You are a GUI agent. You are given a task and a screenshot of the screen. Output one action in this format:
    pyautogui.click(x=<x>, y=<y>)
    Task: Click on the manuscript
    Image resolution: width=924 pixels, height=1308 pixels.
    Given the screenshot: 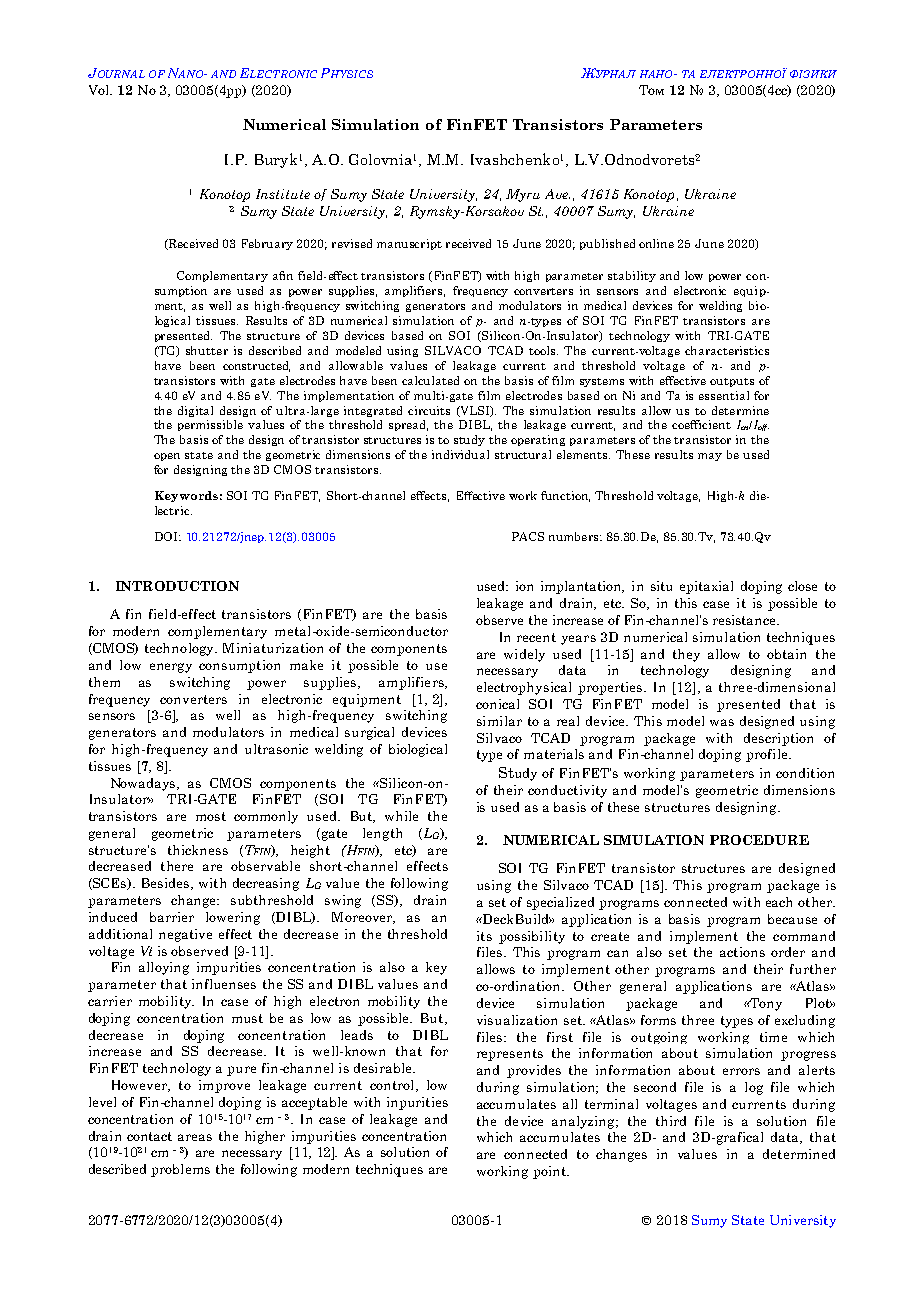 What is the action you would take?
    pyautogui.click(x=409, y=244)
